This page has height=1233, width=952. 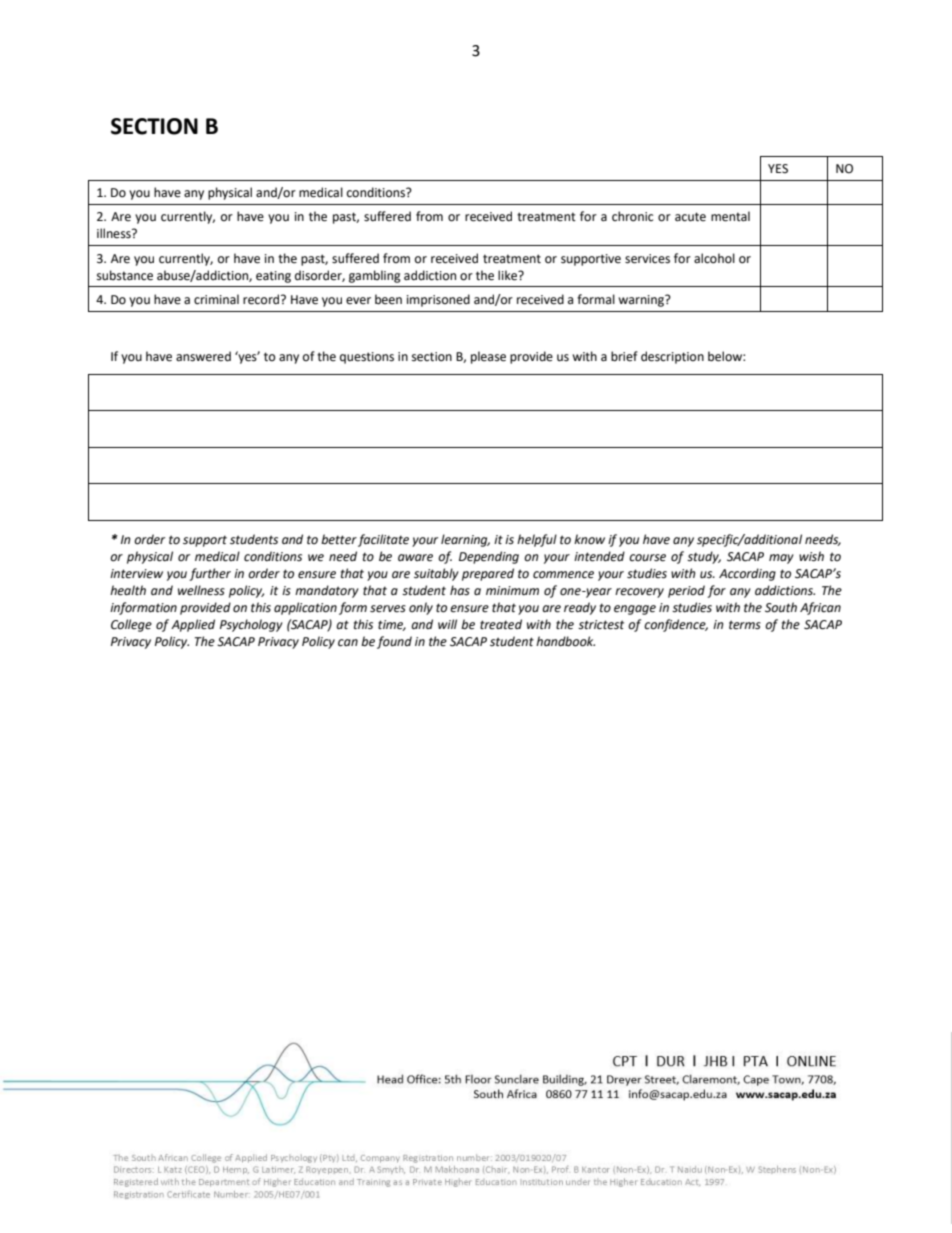 What do you see at coordinates (193, 625) in the page?
I see `Applied` at bounding box center [193, 625].
